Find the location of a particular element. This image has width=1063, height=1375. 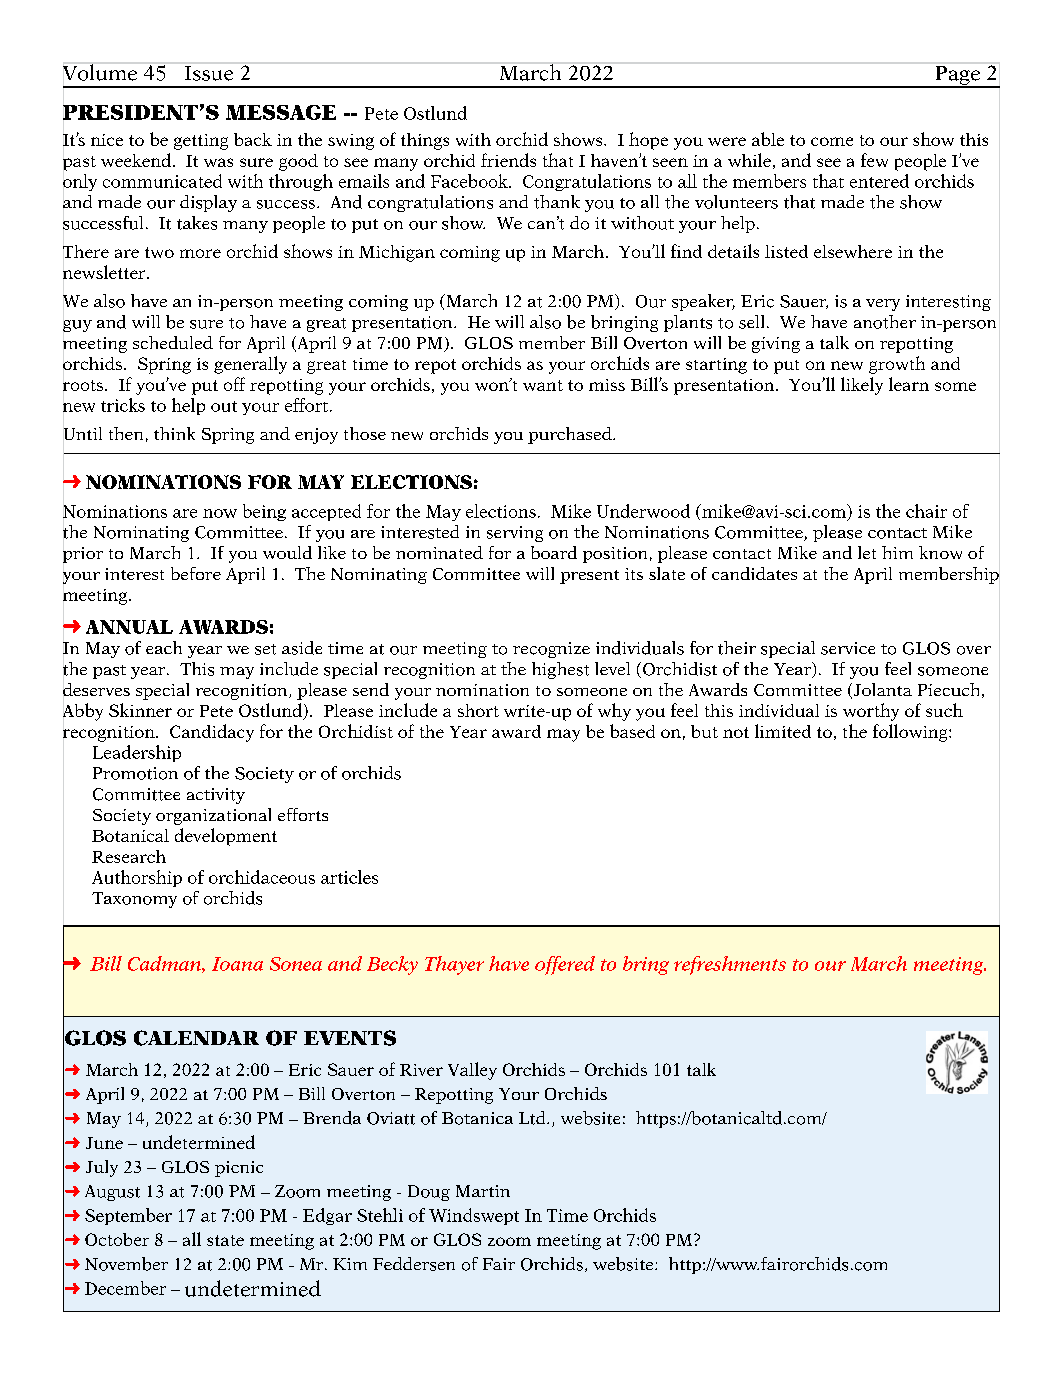

service is located at coordinates (848, 648).
